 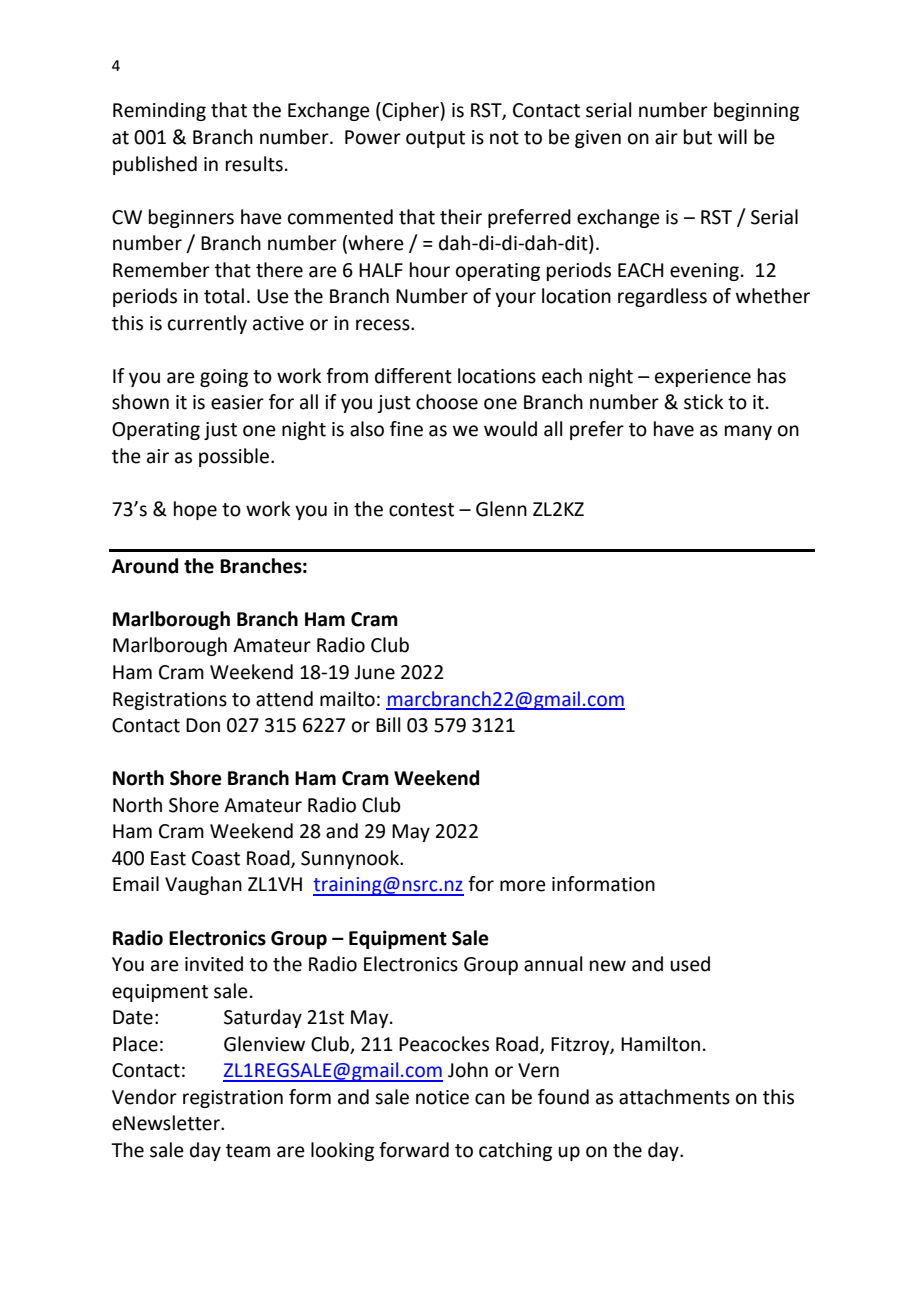 What do you see at coordinates (698, 137) in the image?
I see `but` at bounding box center [698, 137].
